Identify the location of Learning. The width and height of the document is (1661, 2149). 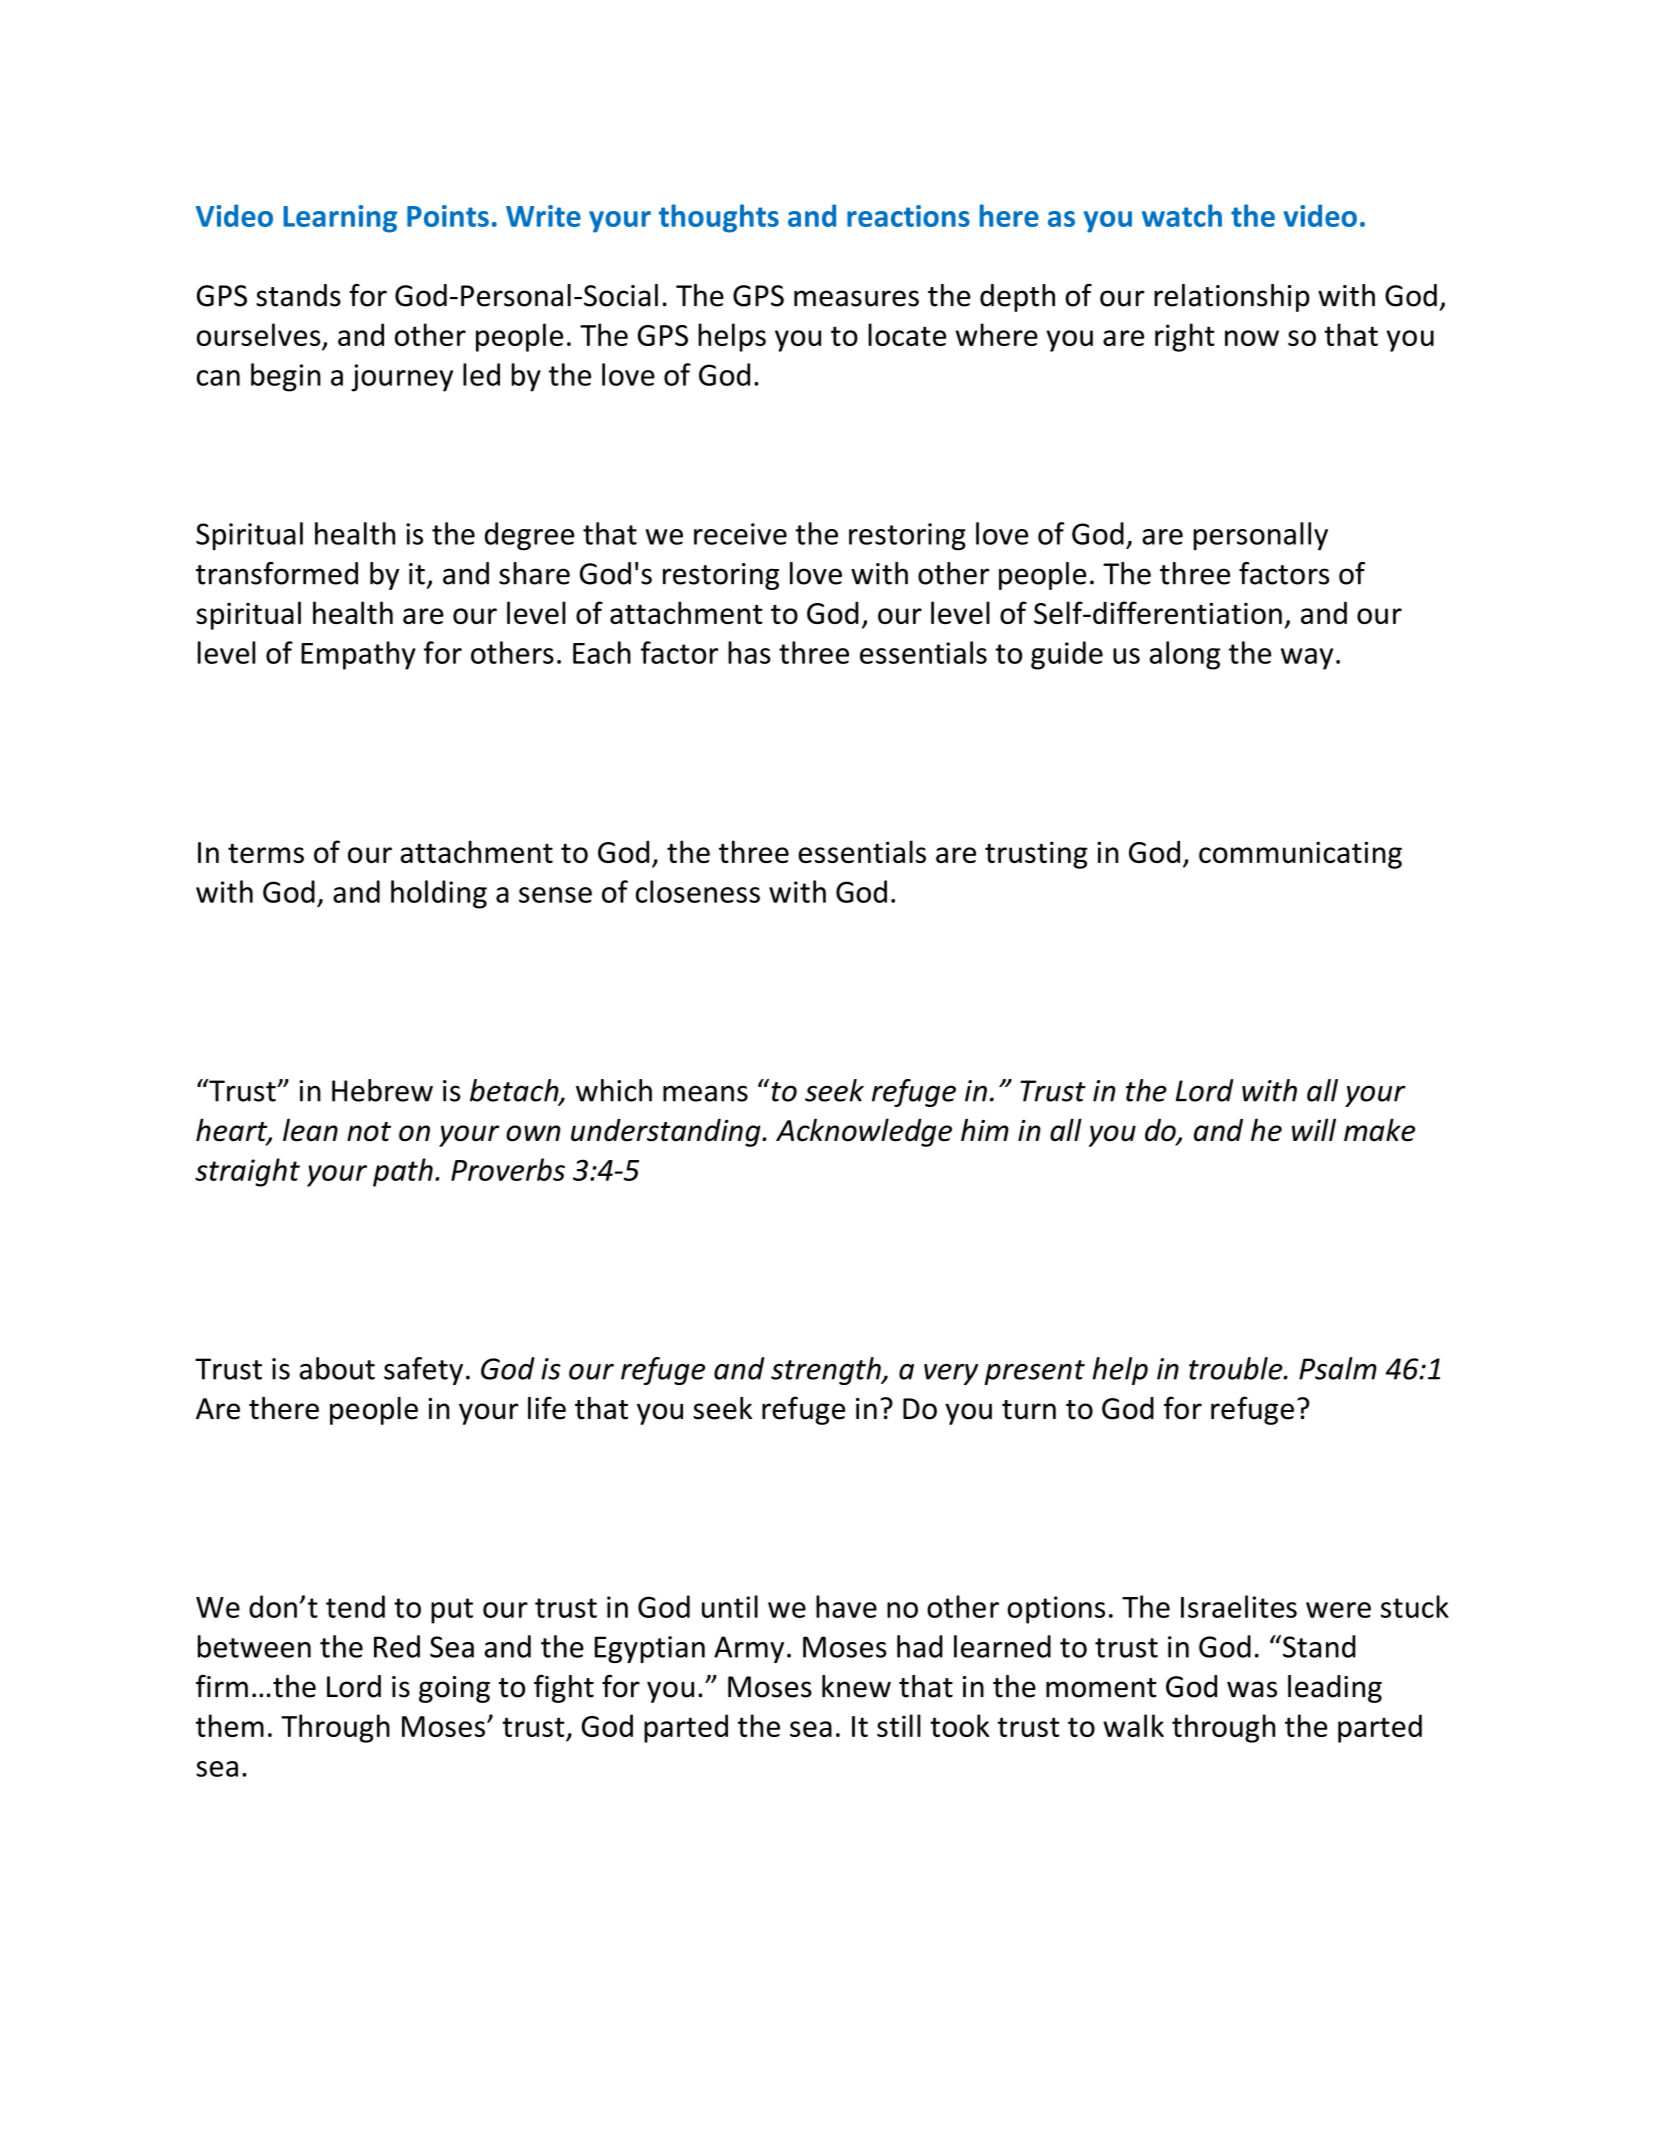
(340, 219).
